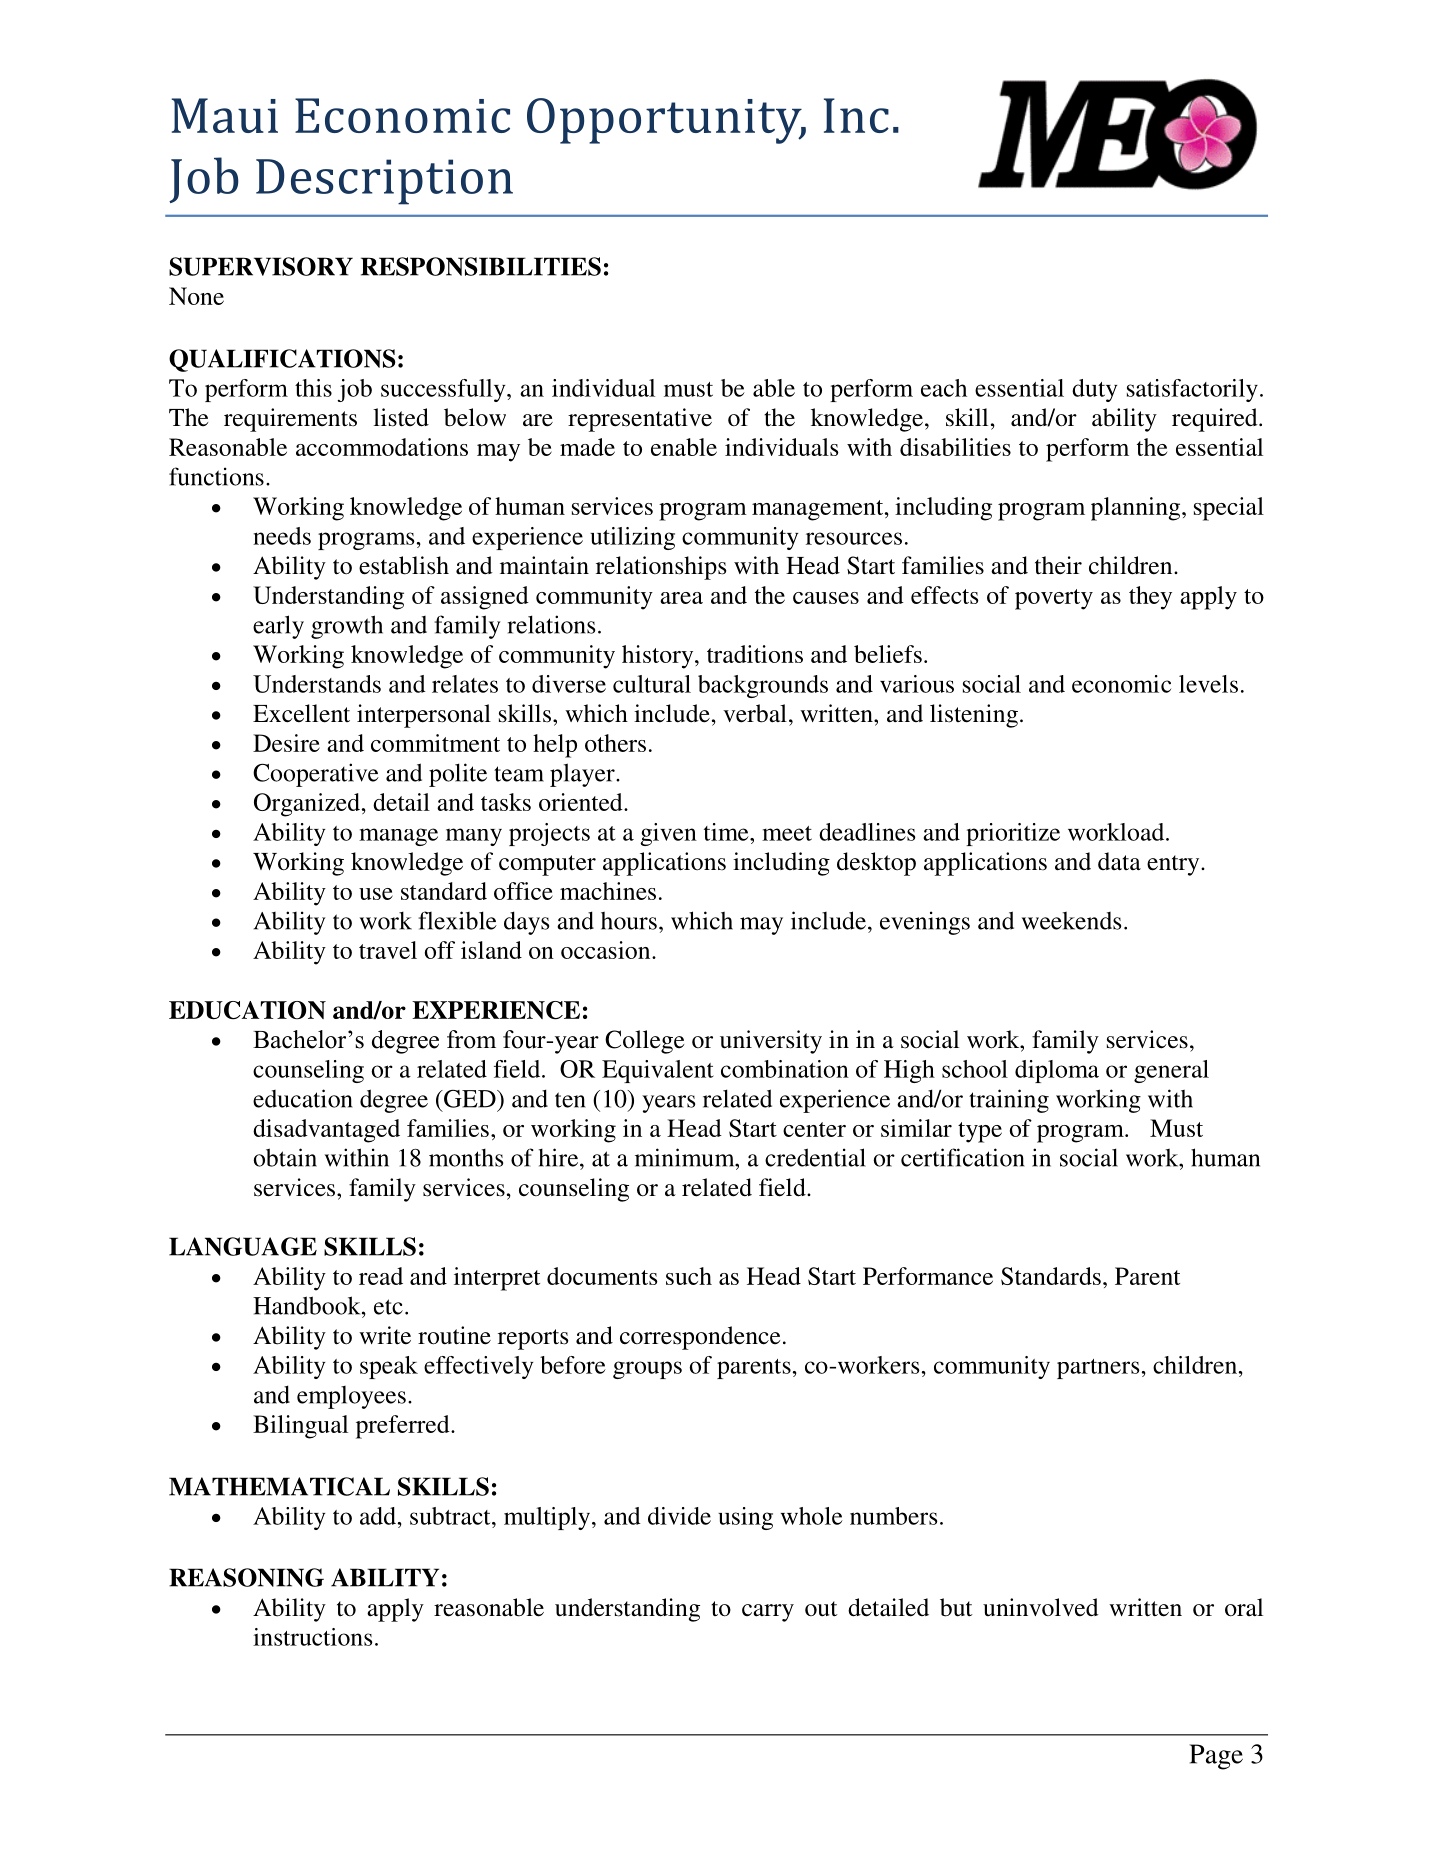 This image has height=1854, width=1433. What do you see at coordinates (771, 1042) in the image?
I see `university` at bounding box center [771, 1042].
